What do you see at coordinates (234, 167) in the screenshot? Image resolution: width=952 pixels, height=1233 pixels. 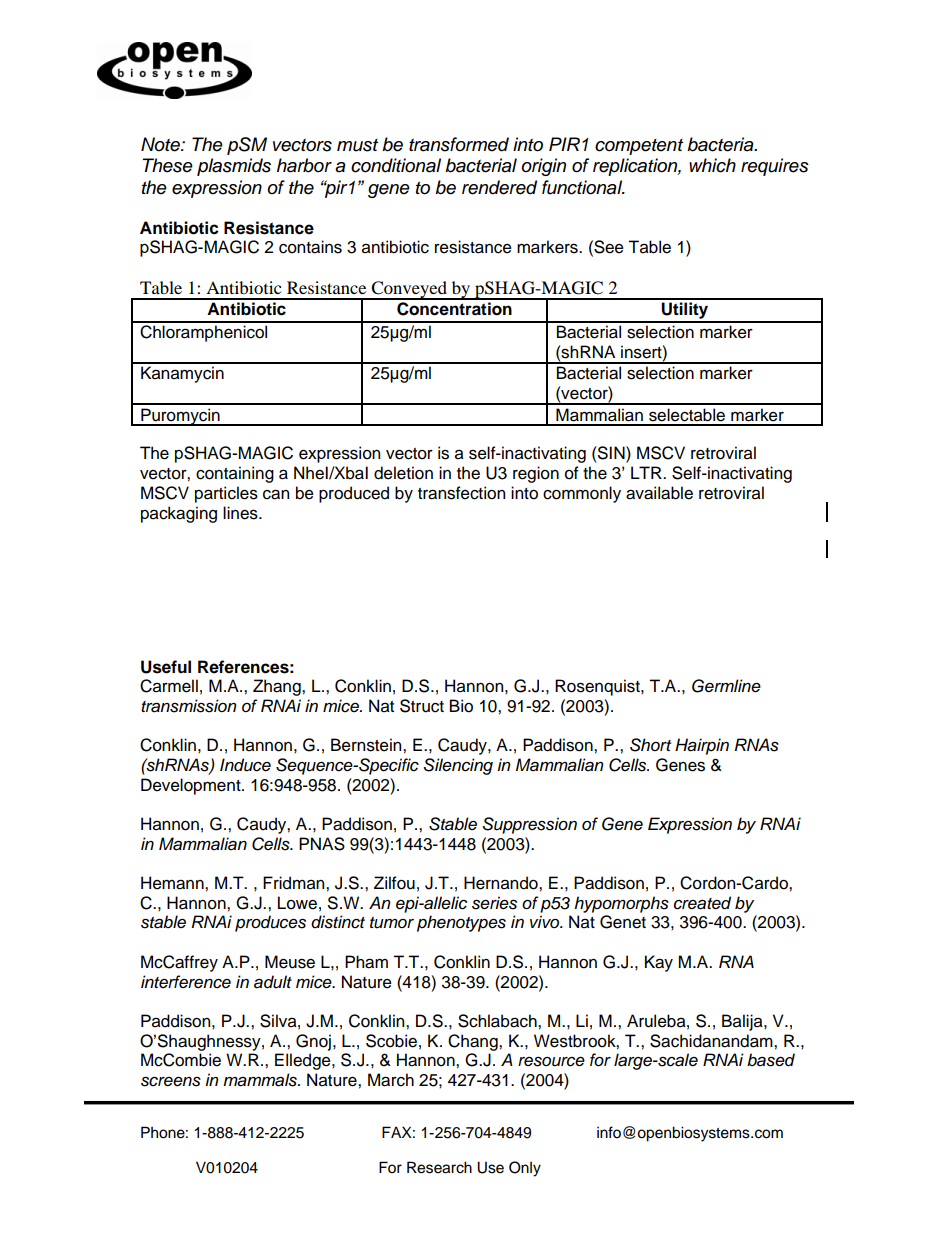 I see `plasmids` at bounding box center [234, 167].
